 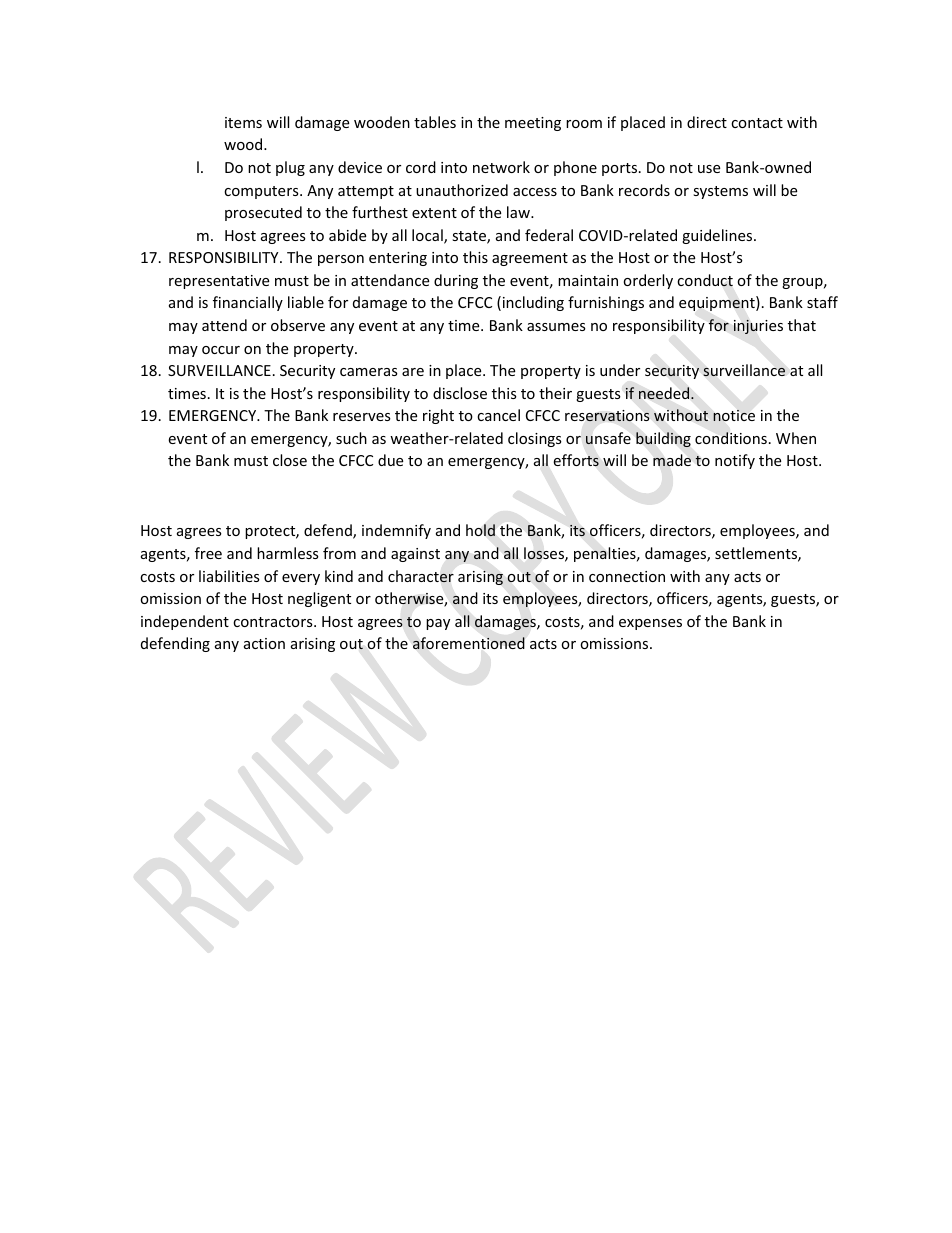 What do you see at coordinates (288, 553) in the page?
I see `harmless` at bounding box center [288, 553].
